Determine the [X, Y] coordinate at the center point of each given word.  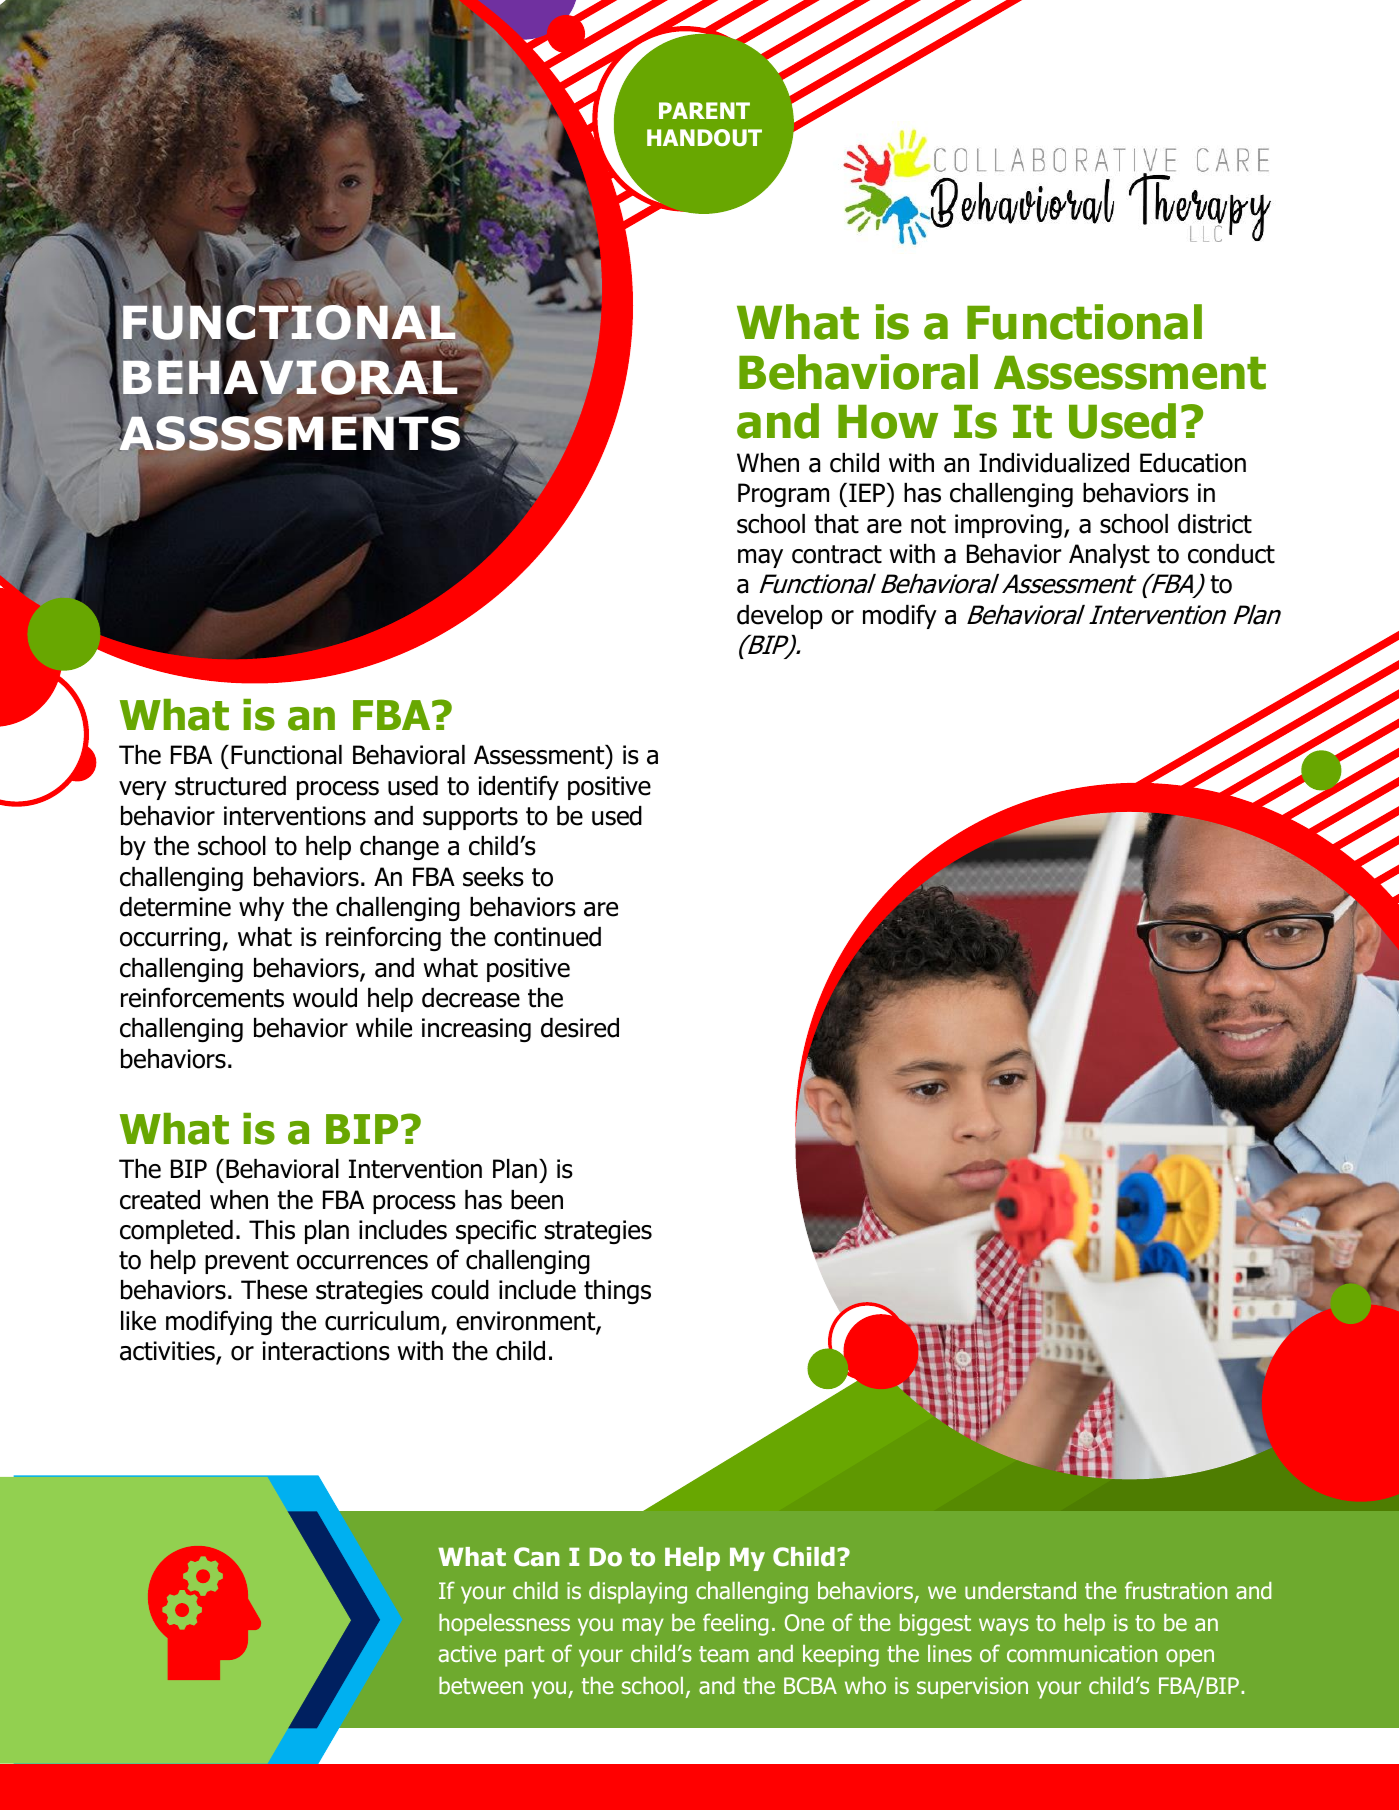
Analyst [1109, 556]
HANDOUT [704, 138]
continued [547, 937]
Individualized [1054, 463]
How [888, 421]
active [467, 1653]
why [261, 909]
